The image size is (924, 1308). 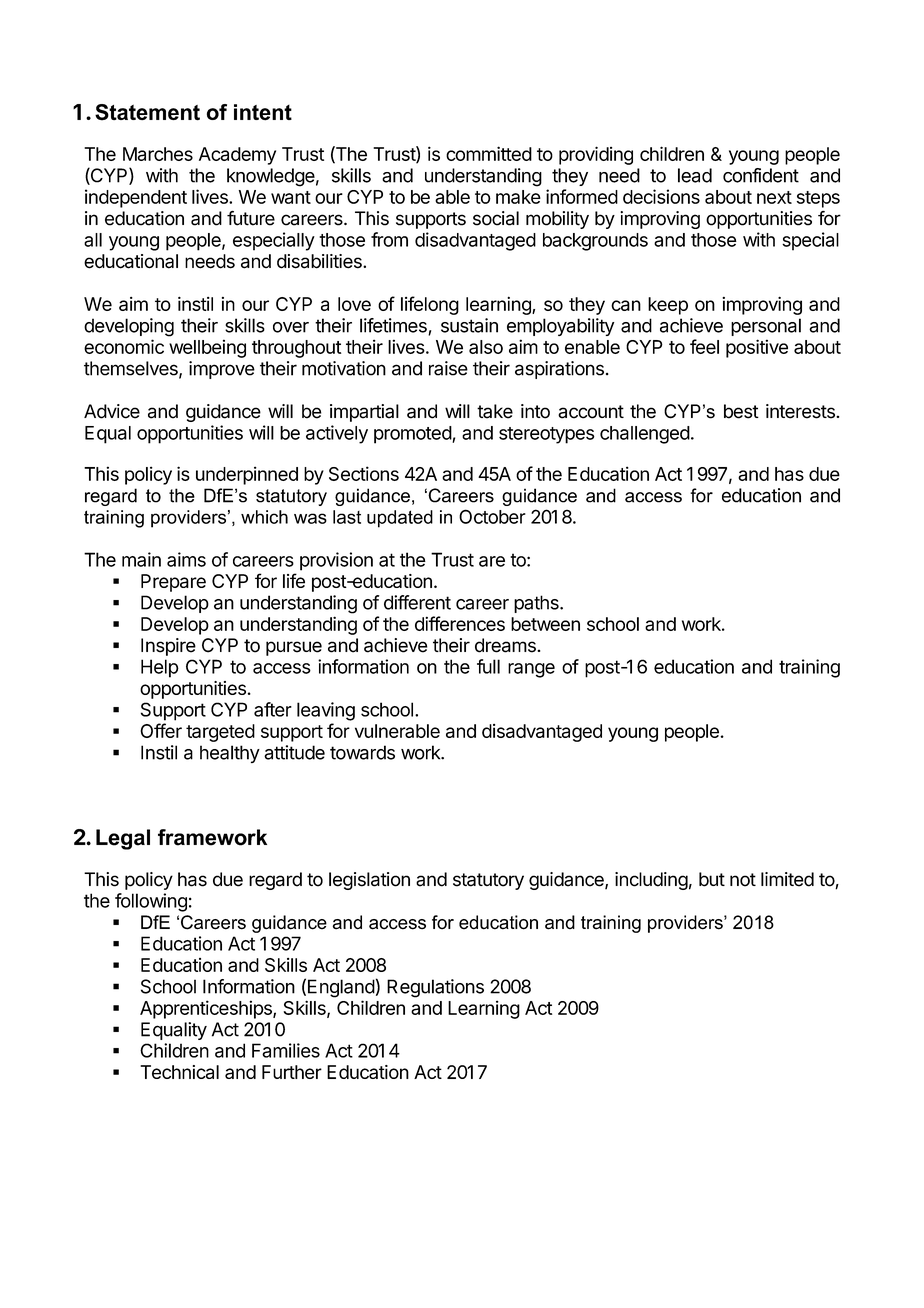 What do you see at coordinates (179, 1072) in the image?
I see `Technical` at bounding box center [179, 1072].
